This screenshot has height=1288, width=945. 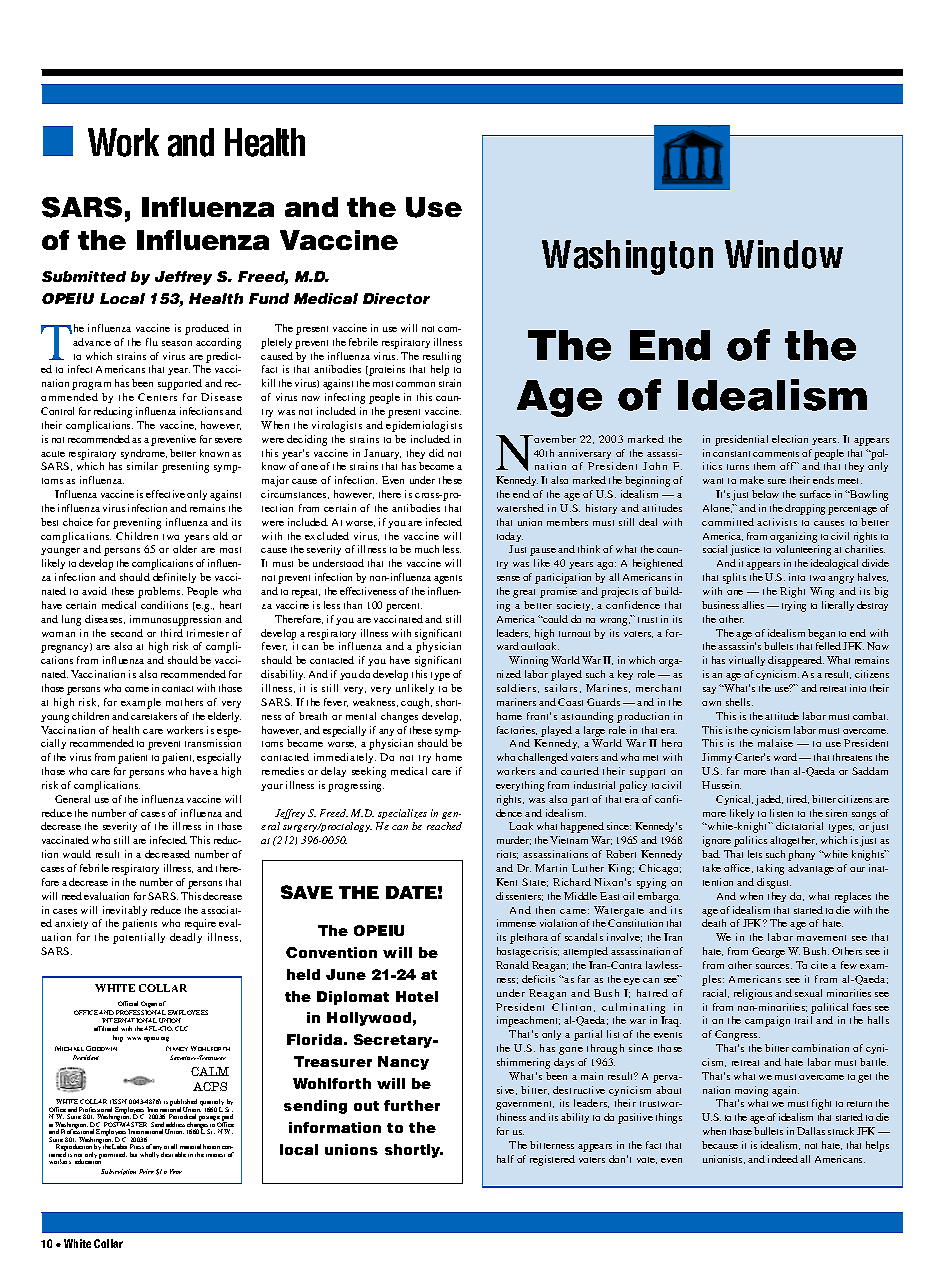 What do you see at coordinates (801, 855) in the screenshot?
I see `phony` at bounding box center [801, 855].
